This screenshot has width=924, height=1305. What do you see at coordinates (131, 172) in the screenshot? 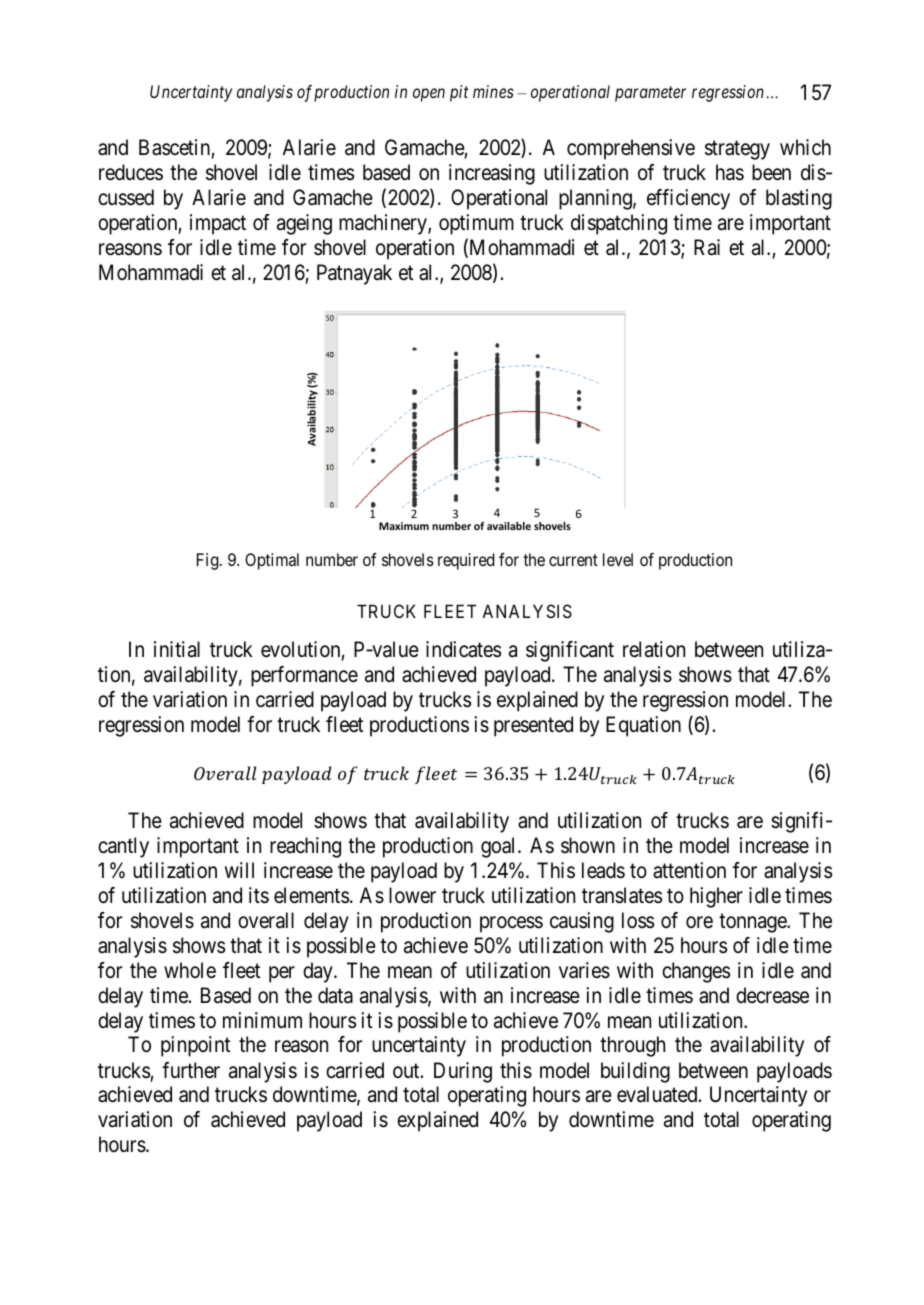
I see `reduces` at bounding box center [131, 172].
